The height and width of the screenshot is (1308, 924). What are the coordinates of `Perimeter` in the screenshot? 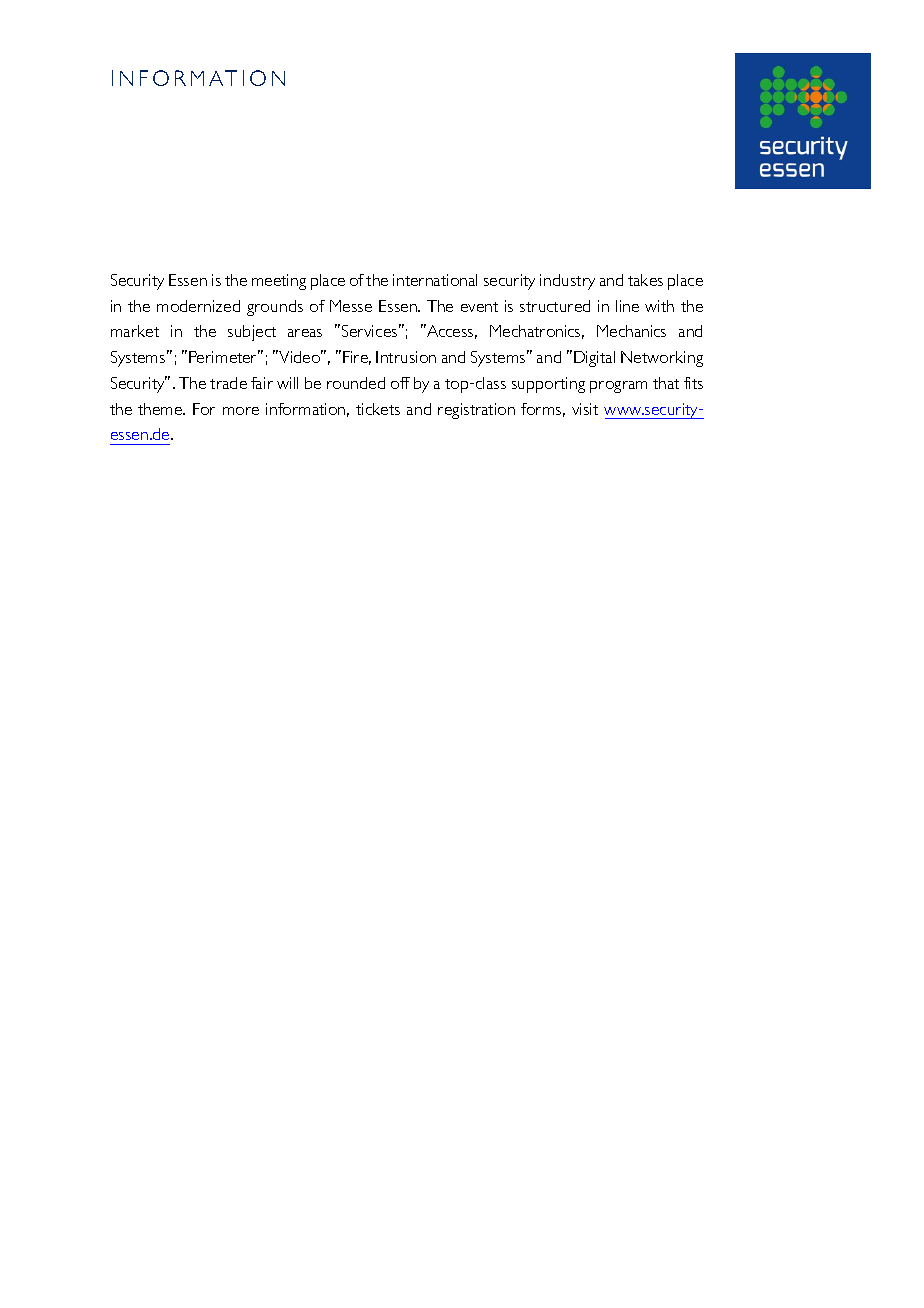 It's located at (224, 356).
